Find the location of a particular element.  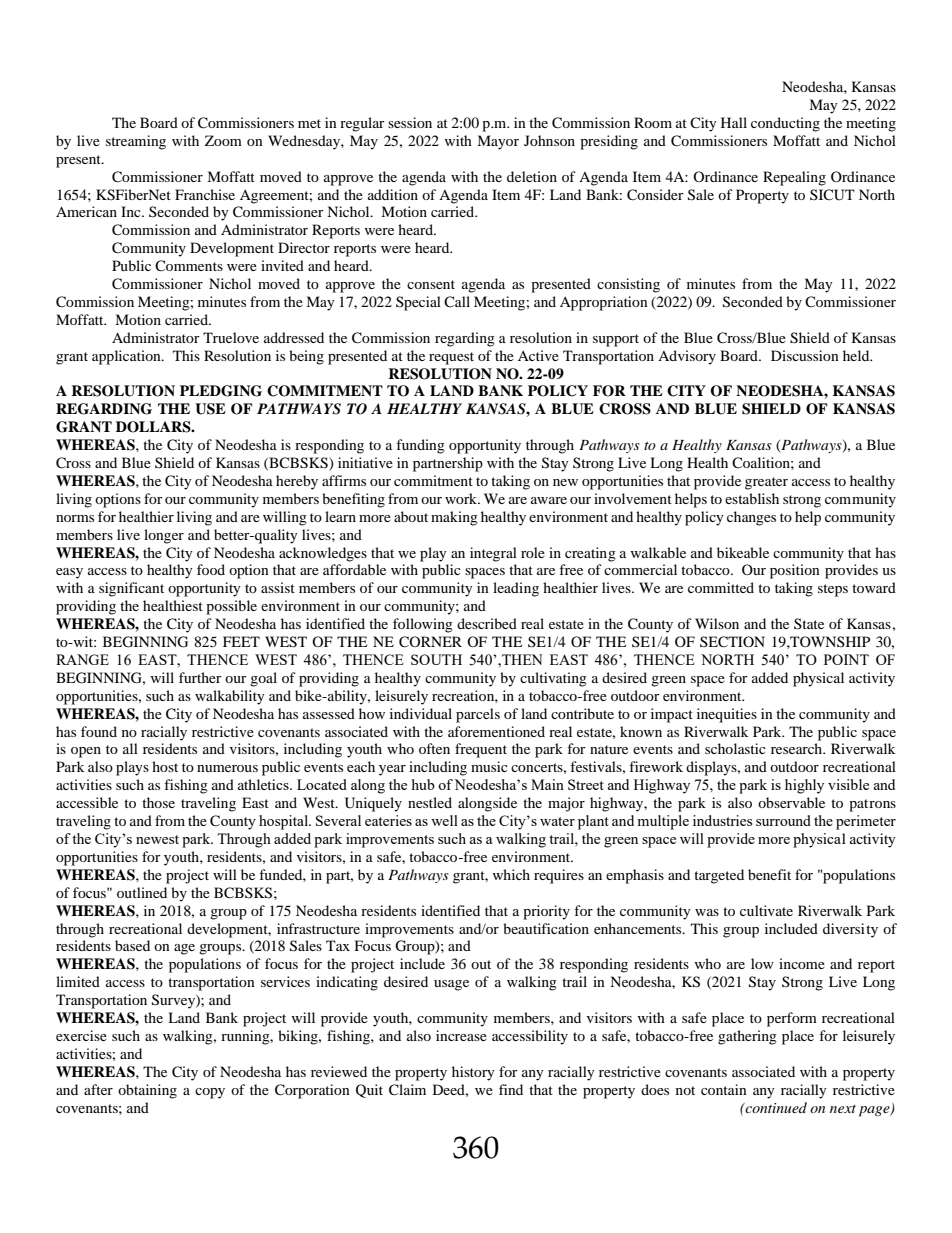

Mayor is located at coordinates (498, 142).
